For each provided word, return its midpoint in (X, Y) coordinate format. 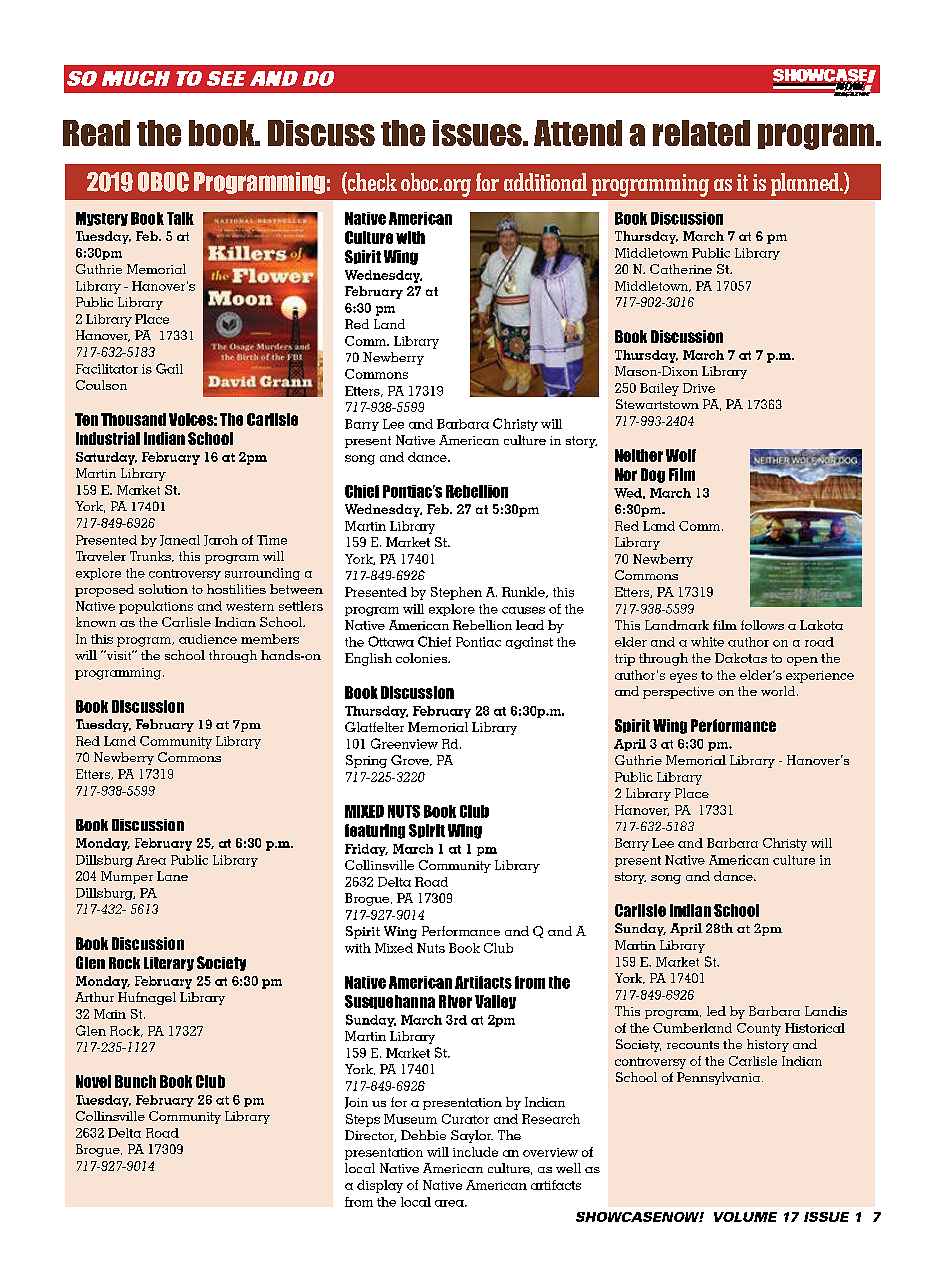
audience (208, 639)
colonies (423, 658)
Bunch (135, 1081)
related (701, 133)
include (475, 1152)
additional (545, 182)
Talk (180, 218)
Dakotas (741, 658)
